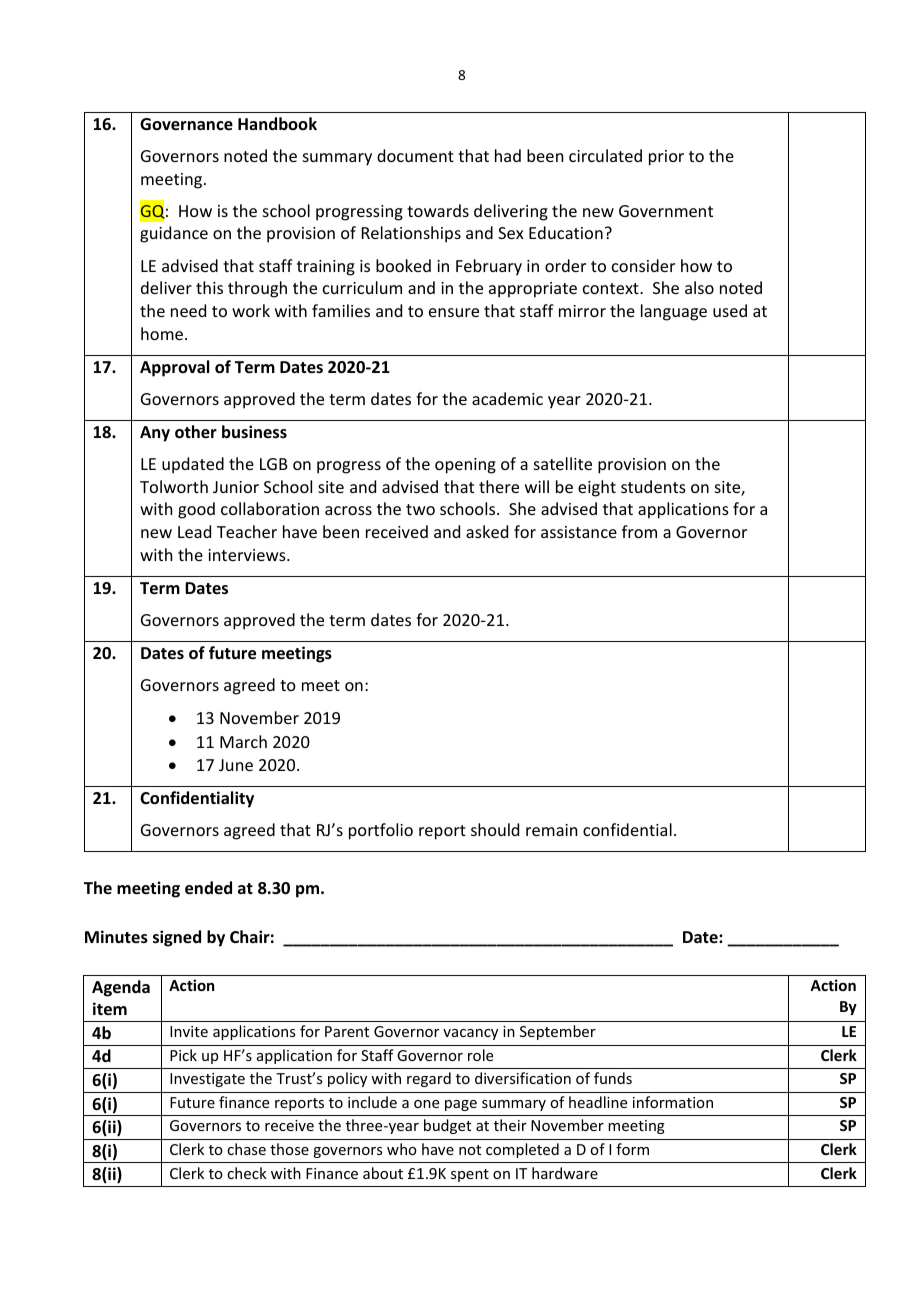 The image size is (924, 1308). Describe the element at coordinates (174, 368) in the screenshot. I see `Approval` at that location.
